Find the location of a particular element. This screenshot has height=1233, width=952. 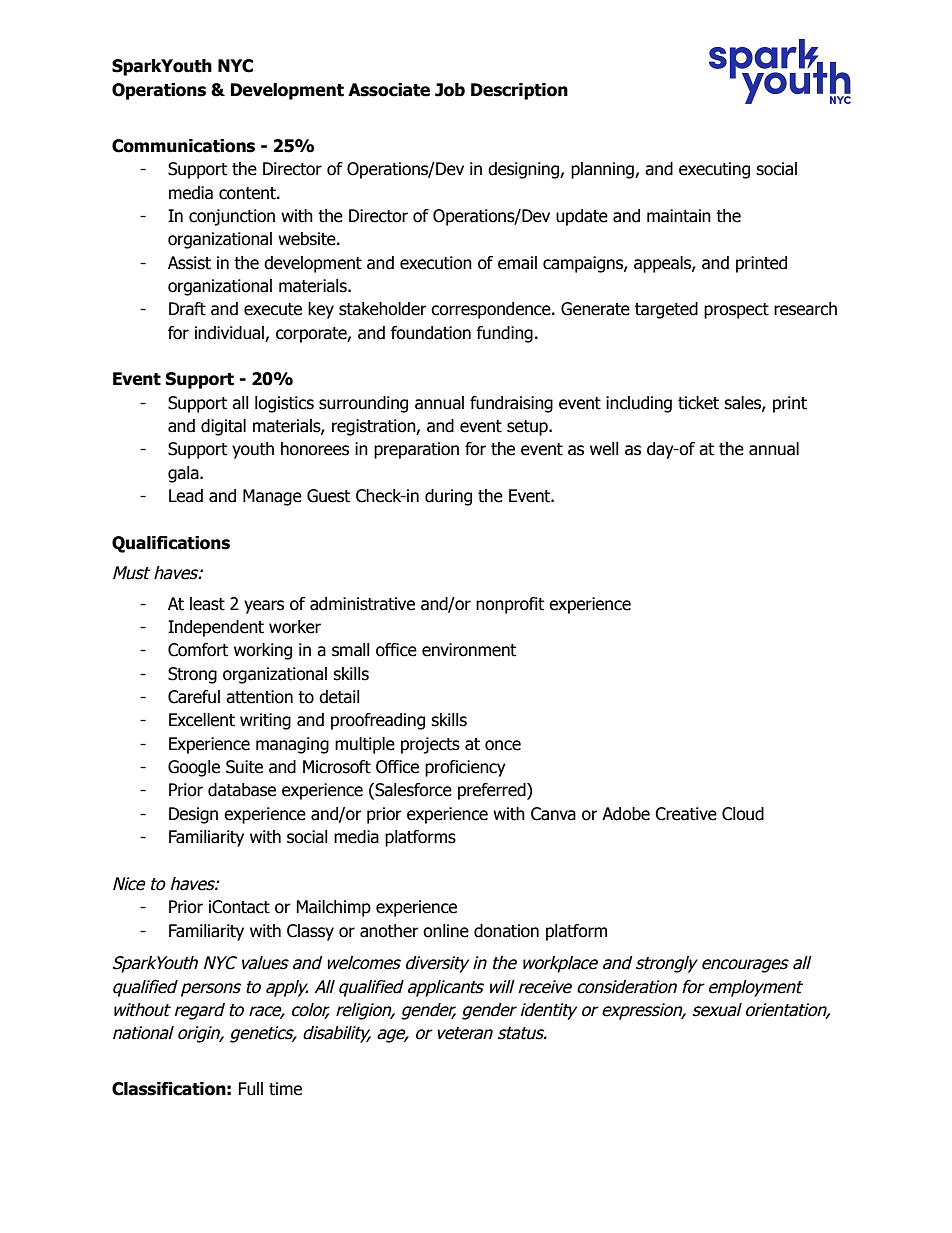

executing is located at coordinates (714, 170).
